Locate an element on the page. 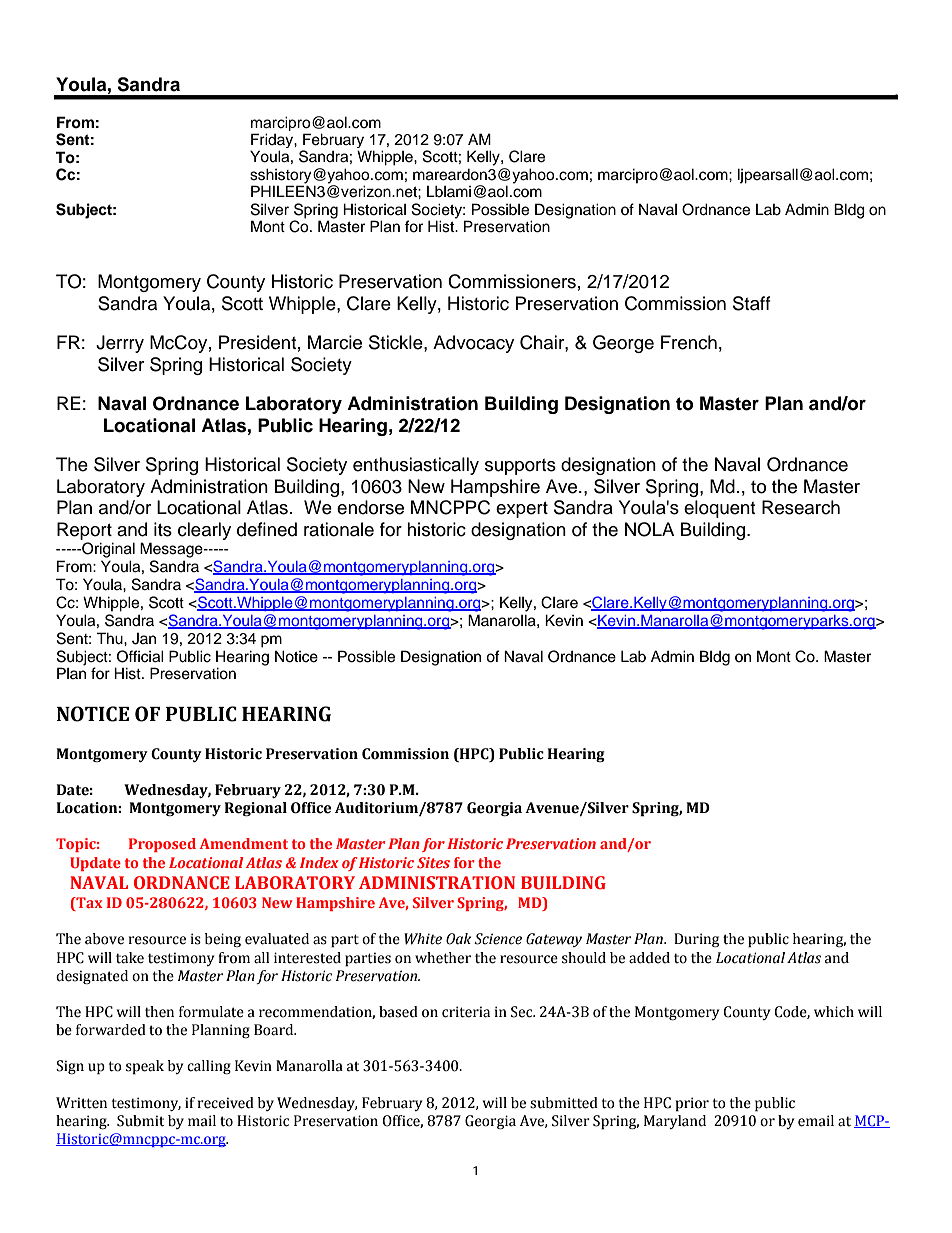 The image size is (952, 1233). Regional is located at coordinates (255, 809).
